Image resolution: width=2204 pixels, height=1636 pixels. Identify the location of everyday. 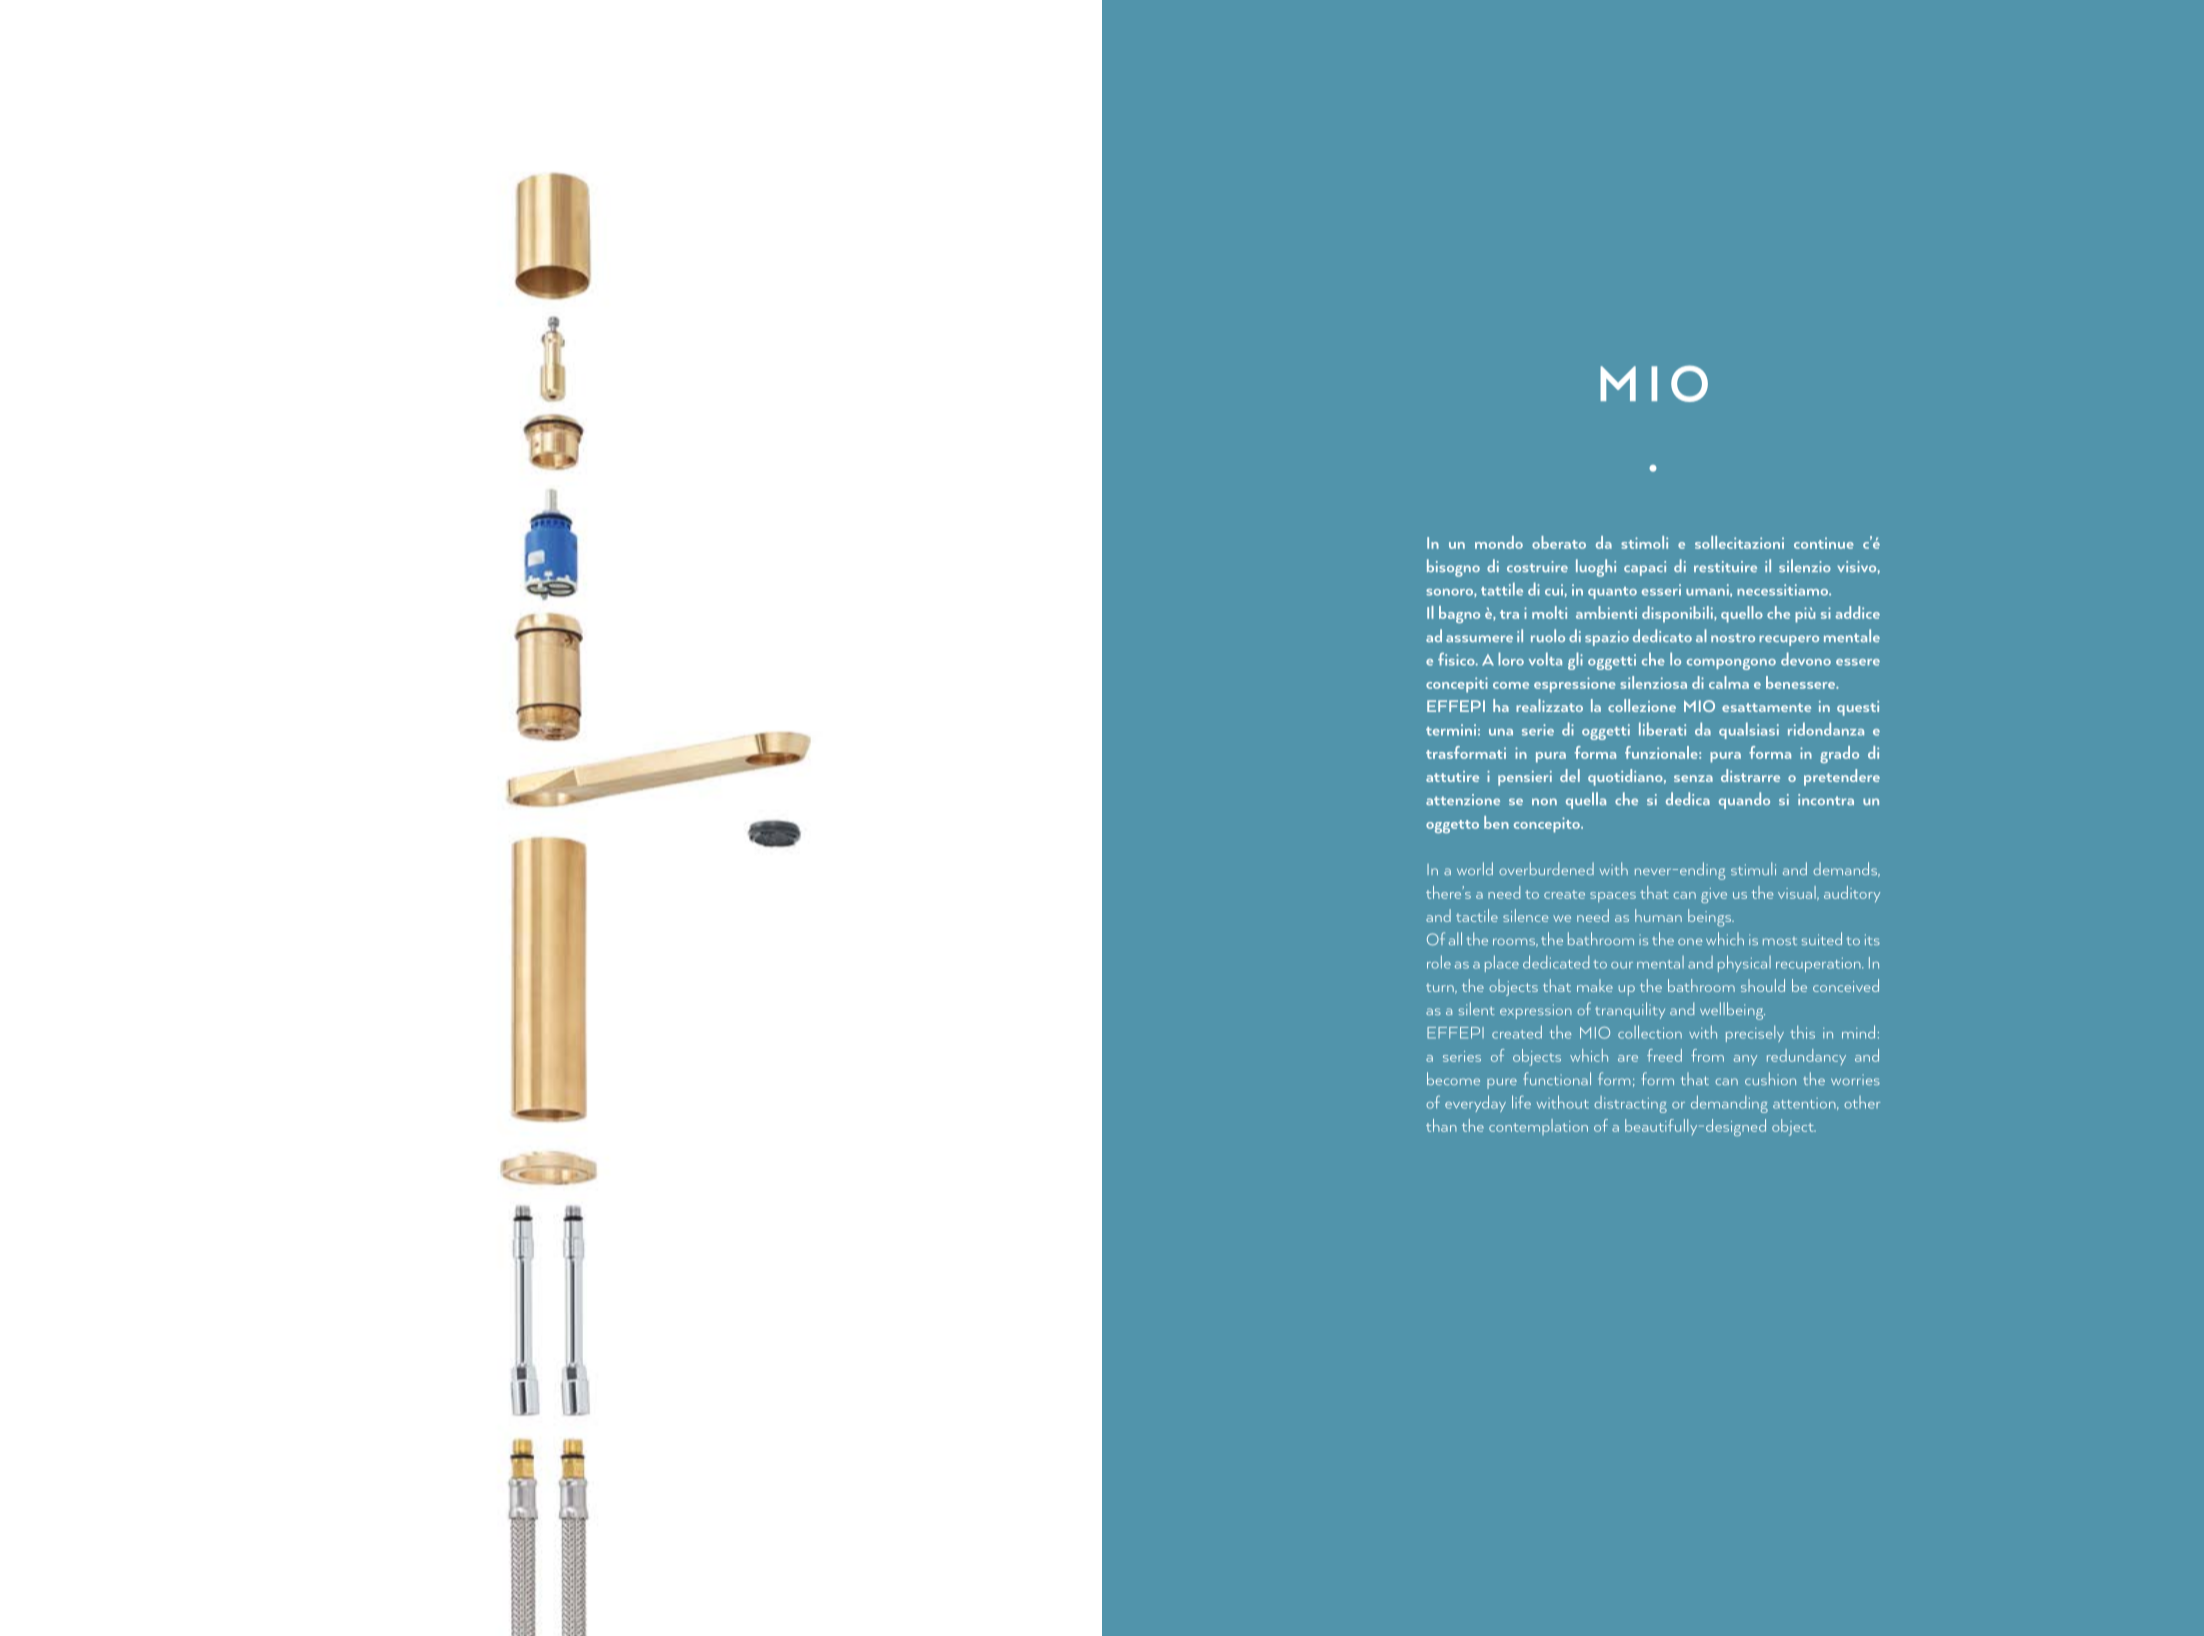
(1475, 1103).
